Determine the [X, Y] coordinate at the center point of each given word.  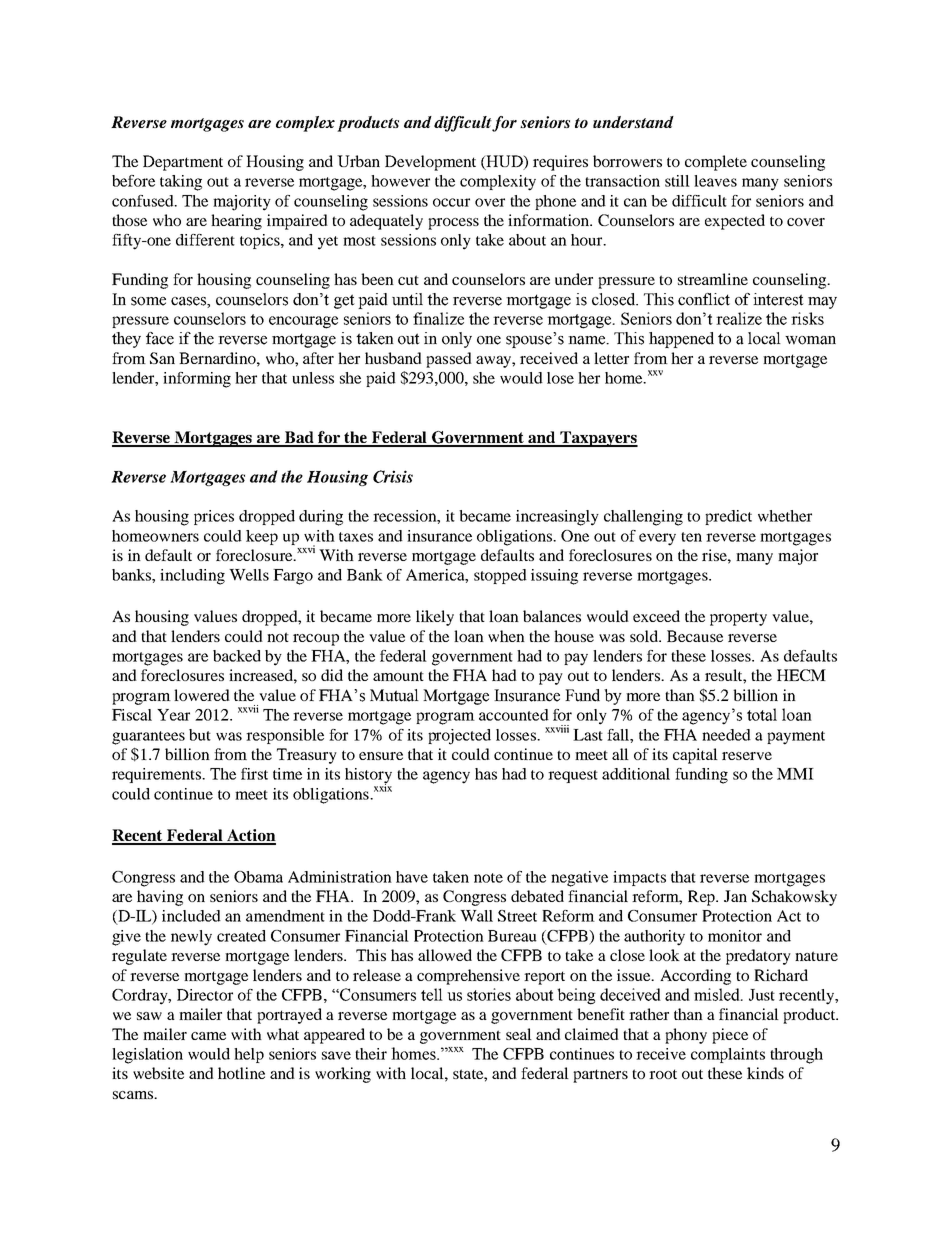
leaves [715, 181]
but [200, 735]
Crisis [393, 476]
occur [451, 202]
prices [214, 517]
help [249, 1055]
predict [728, 517]
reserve [747, 756]
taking [181, 183]
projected [459, 737]
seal [519, 1034]
